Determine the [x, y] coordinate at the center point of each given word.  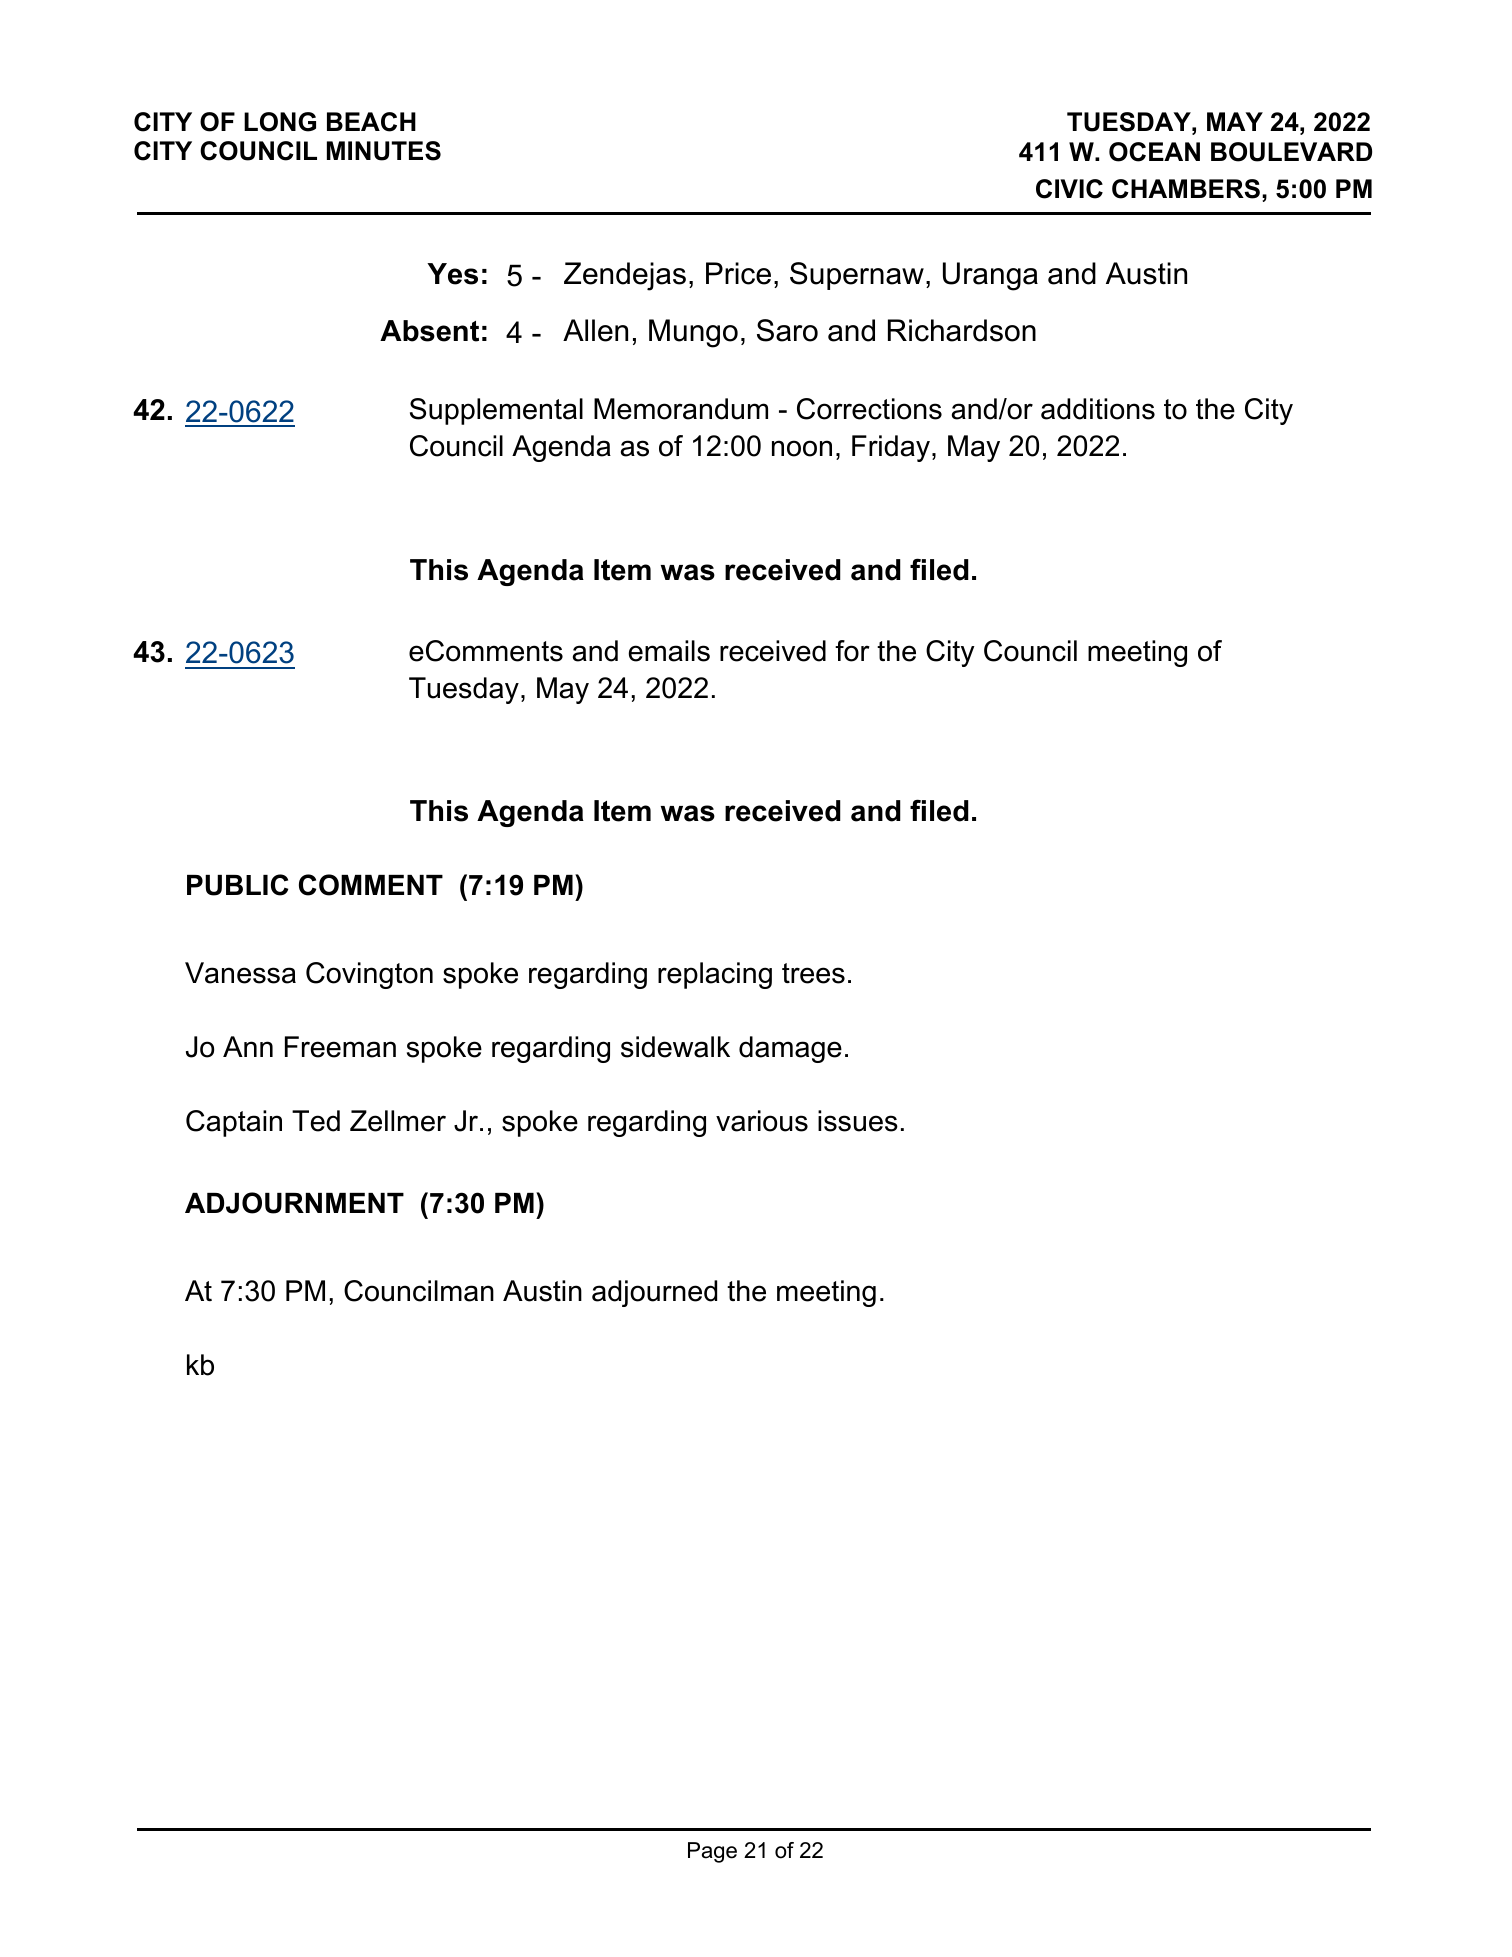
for [852, 651]
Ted [316, 1121]
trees [813, 973]
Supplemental [496, 411]
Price [738, 273]
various [762, 1121]
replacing [715, 975]
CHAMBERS [1186, 189]
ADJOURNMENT [294, 1203]
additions [1098, 409]
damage [790, 1049]
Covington [369, 975]
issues [858, 1121]
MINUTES [384, 151]
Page [712, 1852]
